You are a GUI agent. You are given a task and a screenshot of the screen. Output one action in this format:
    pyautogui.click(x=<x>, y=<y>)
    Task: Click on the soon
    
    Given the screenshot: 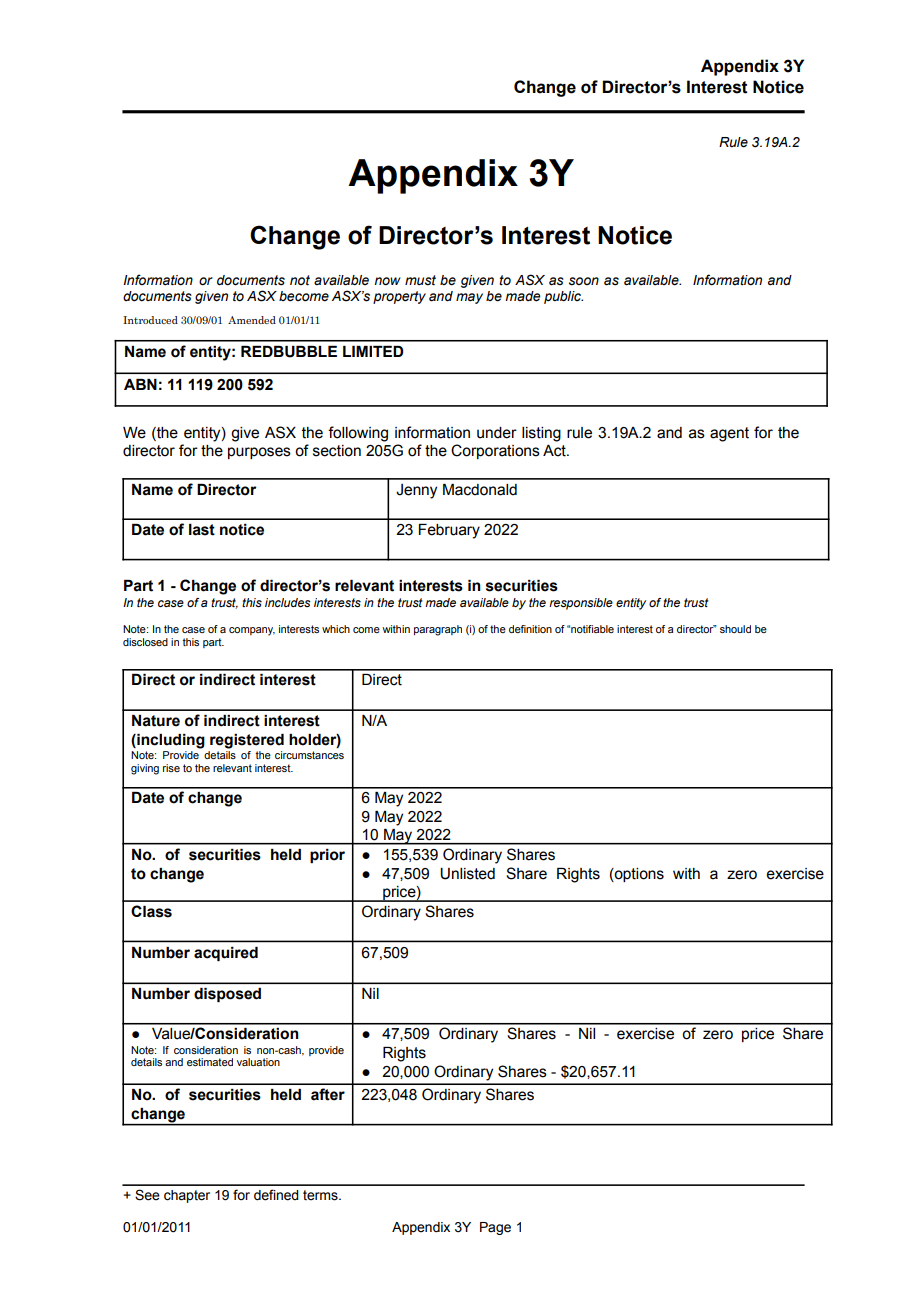 What is the action you would take?
    pyautogui.click(x=584, y=281)
